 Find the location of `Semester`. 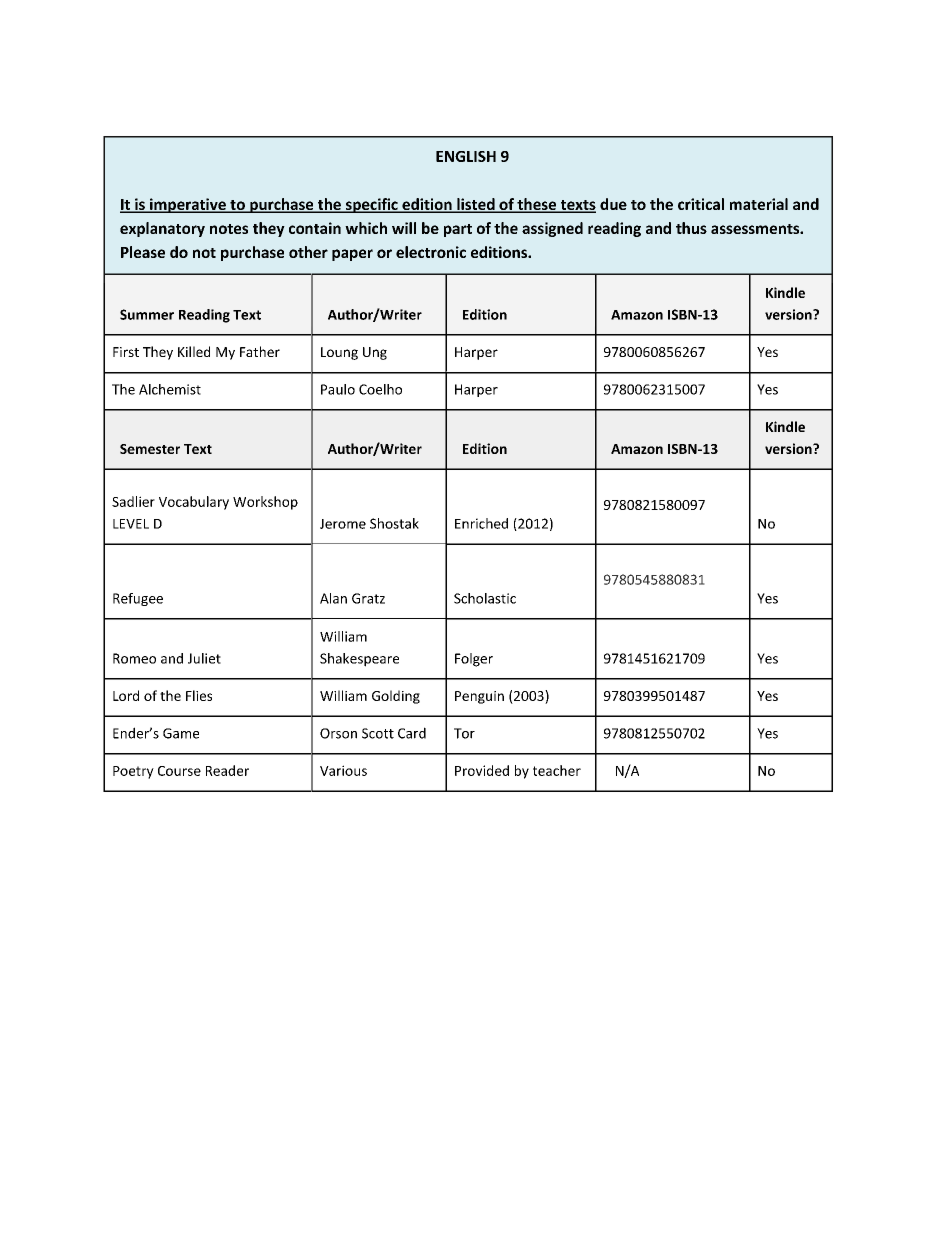

Semester is located at coordinates (150, 449).
